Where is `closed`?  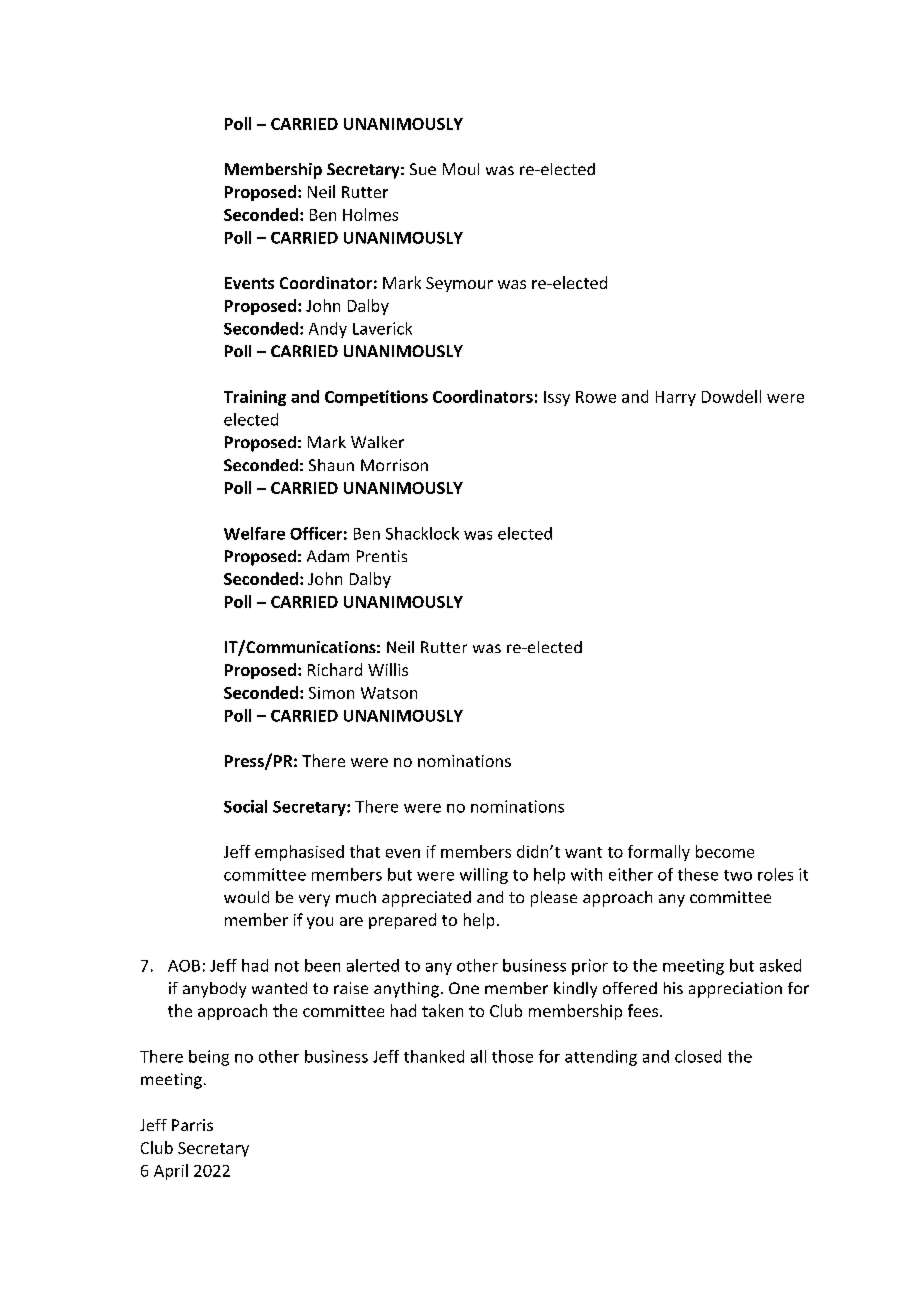 closed is located at coordinates (698, 1056).
